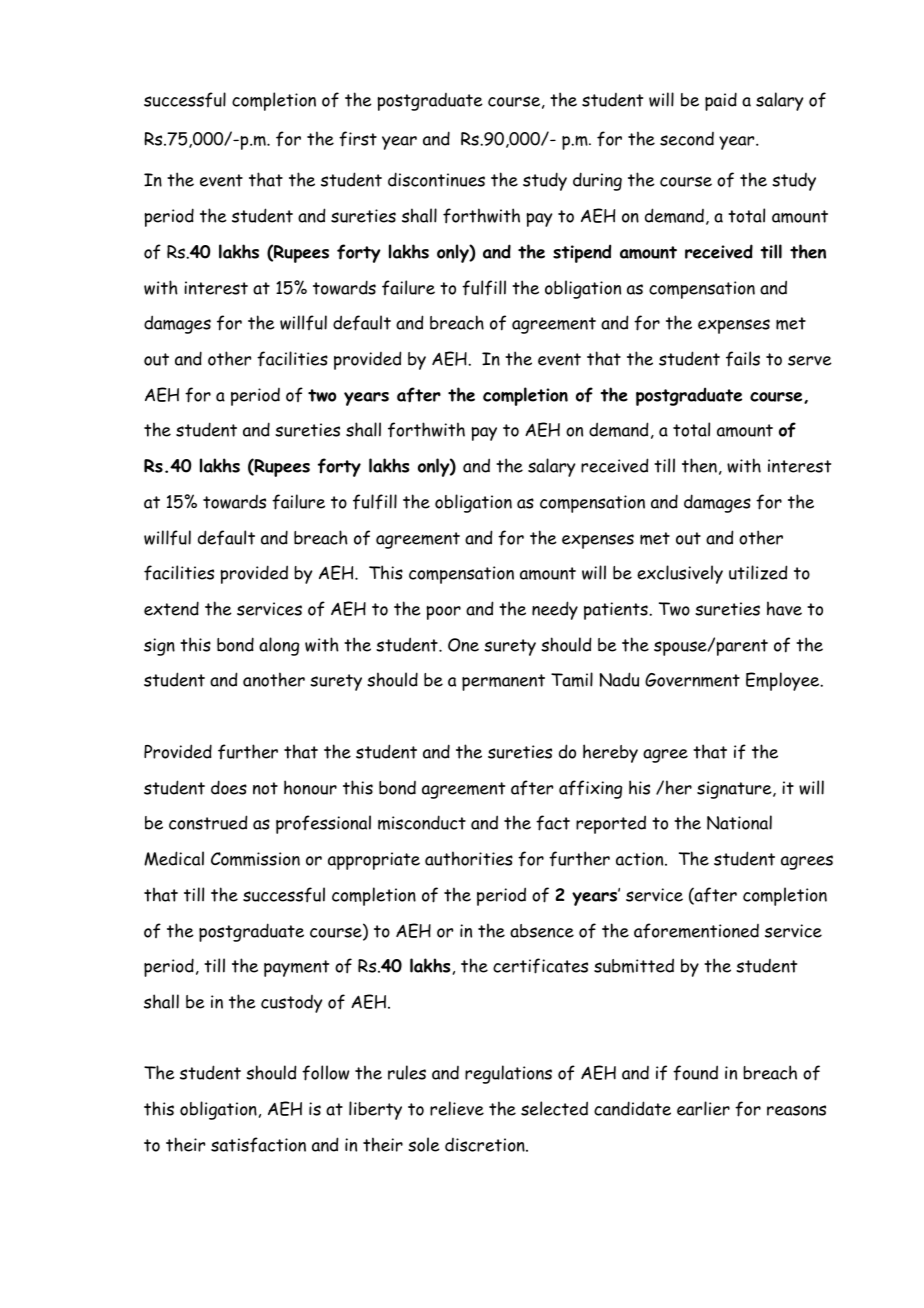 The width and height of the screenshot is (924, 1308). I want to click on follow, so click(325, 1073).
